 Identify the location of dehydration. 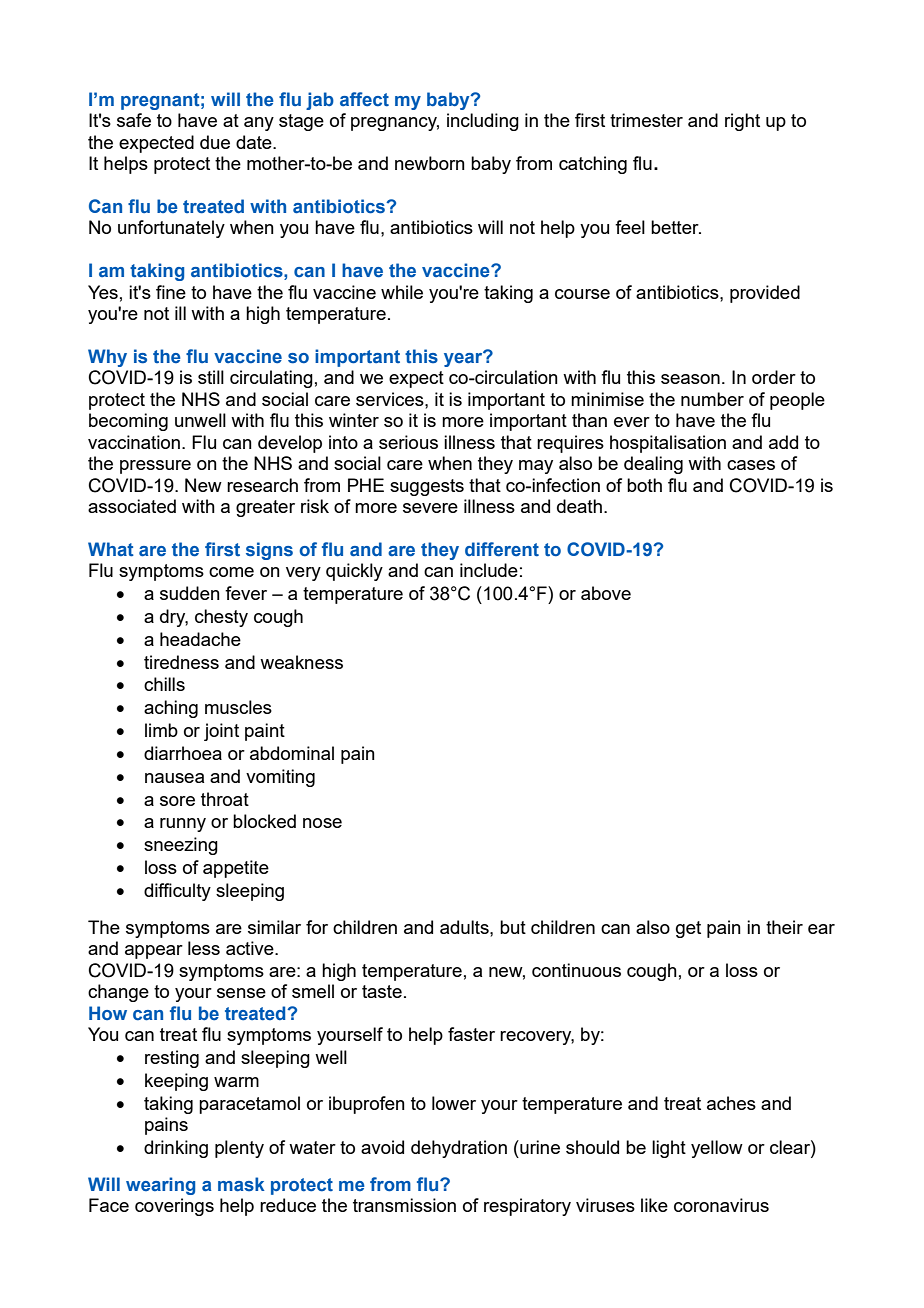
(459, 1149).
